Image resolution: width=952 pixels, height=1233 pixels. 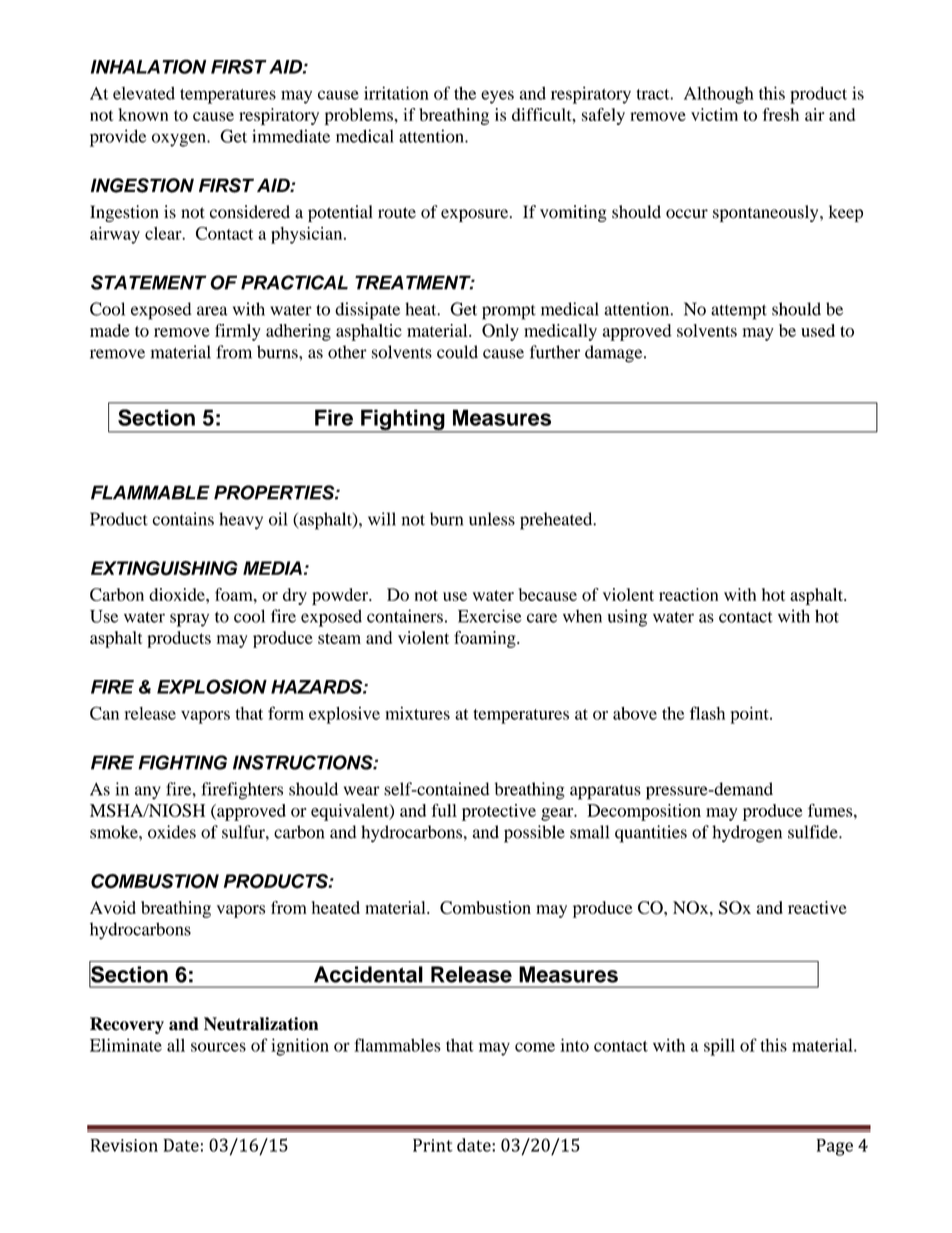 I want to click on eyes, so click(x=497, y=97).
